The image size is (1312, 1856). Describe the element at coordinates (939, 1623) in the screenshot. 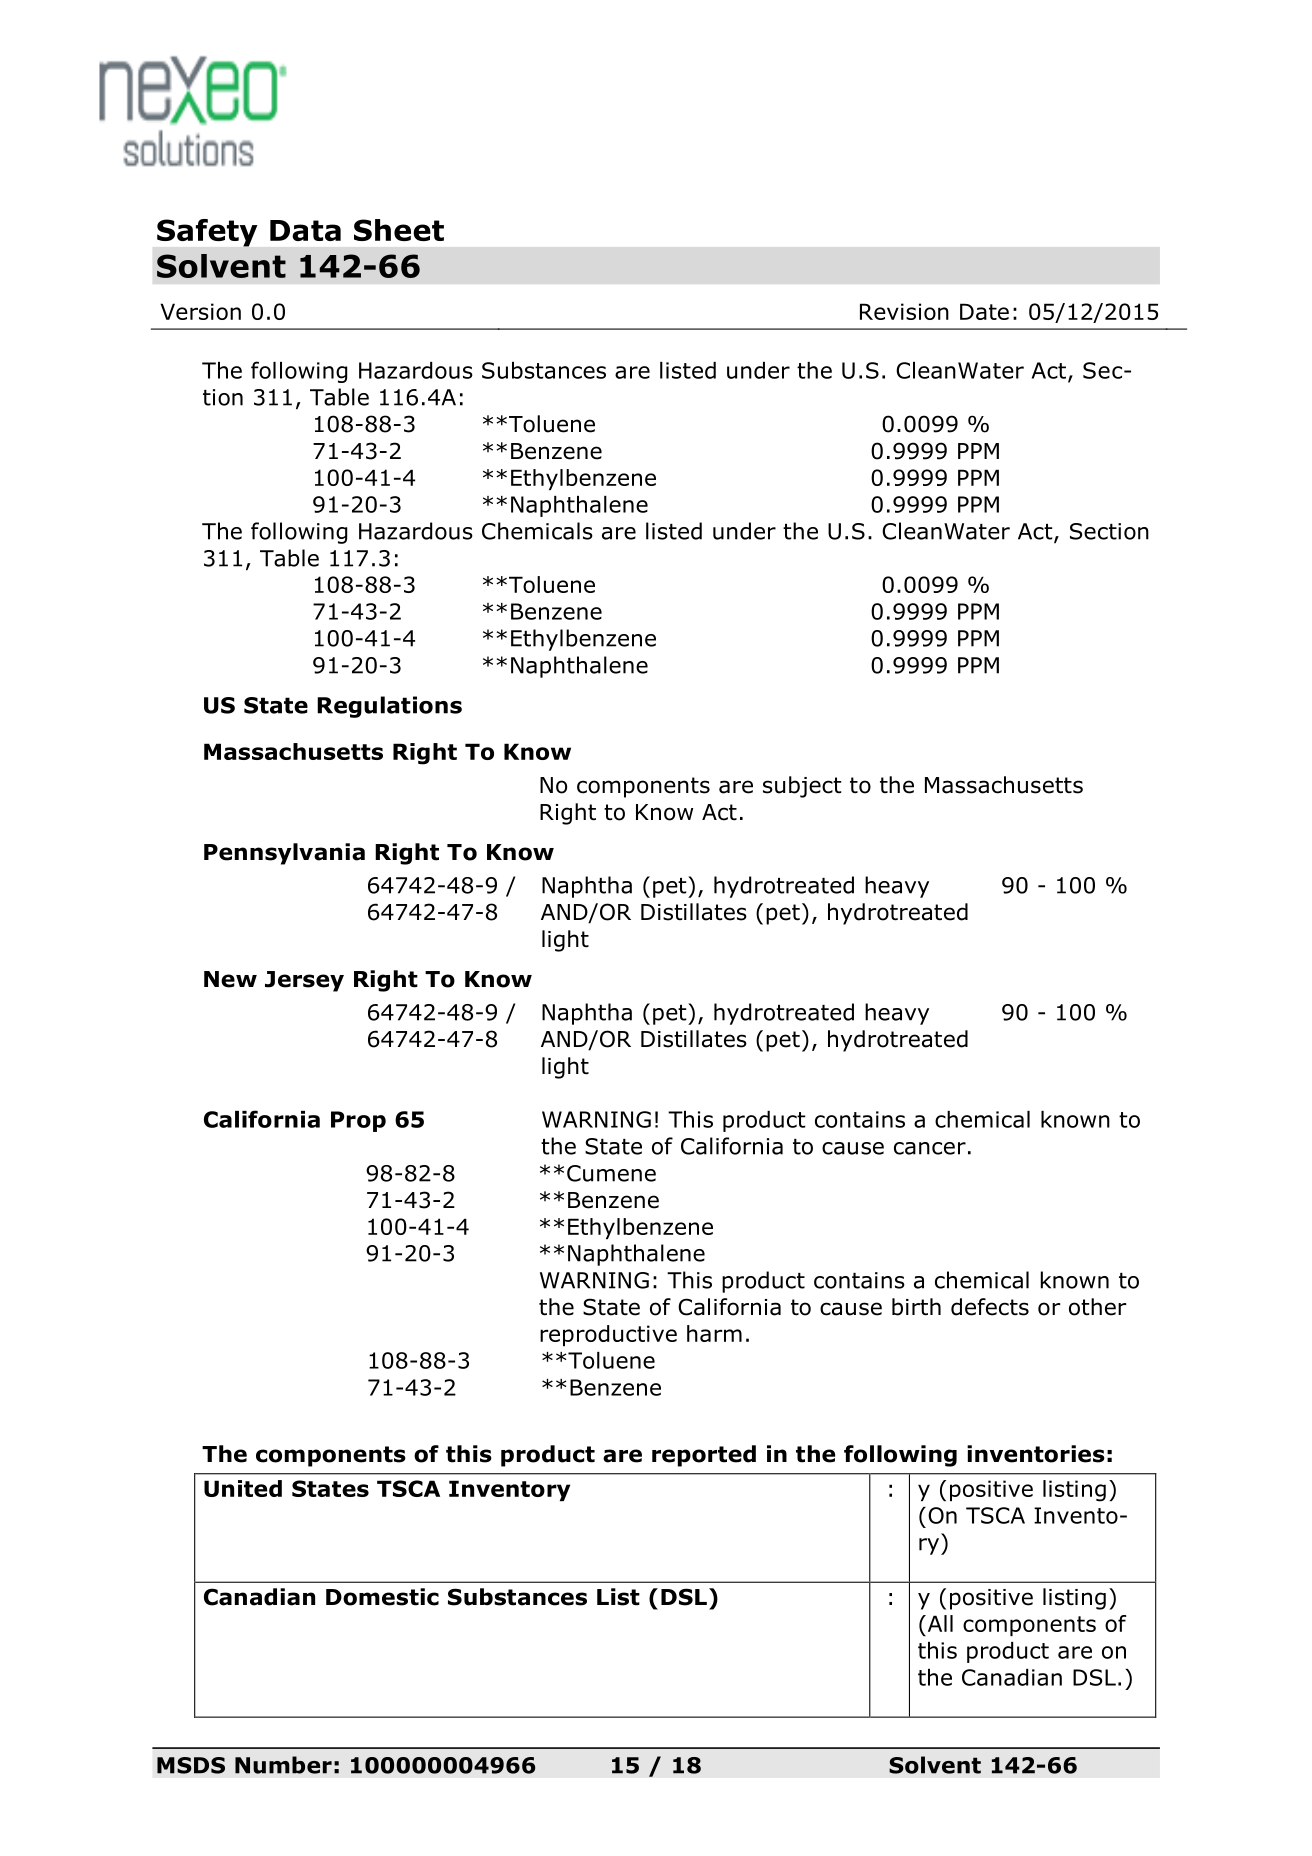

I see `All` at that location.
